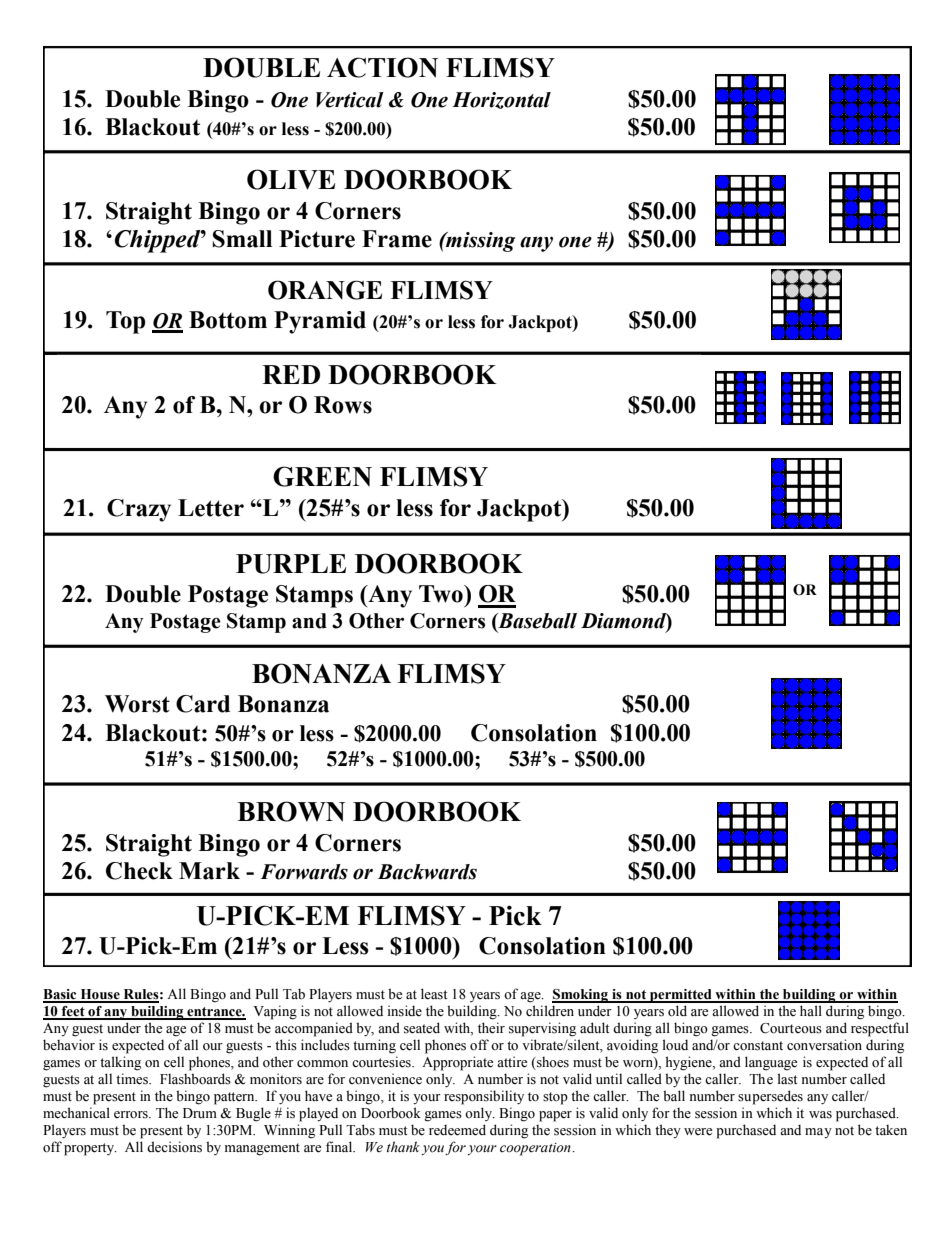 Image resolution: width=952 pixels, height=1233 pixels. I want to click on Vertical, so click(350, 100).
